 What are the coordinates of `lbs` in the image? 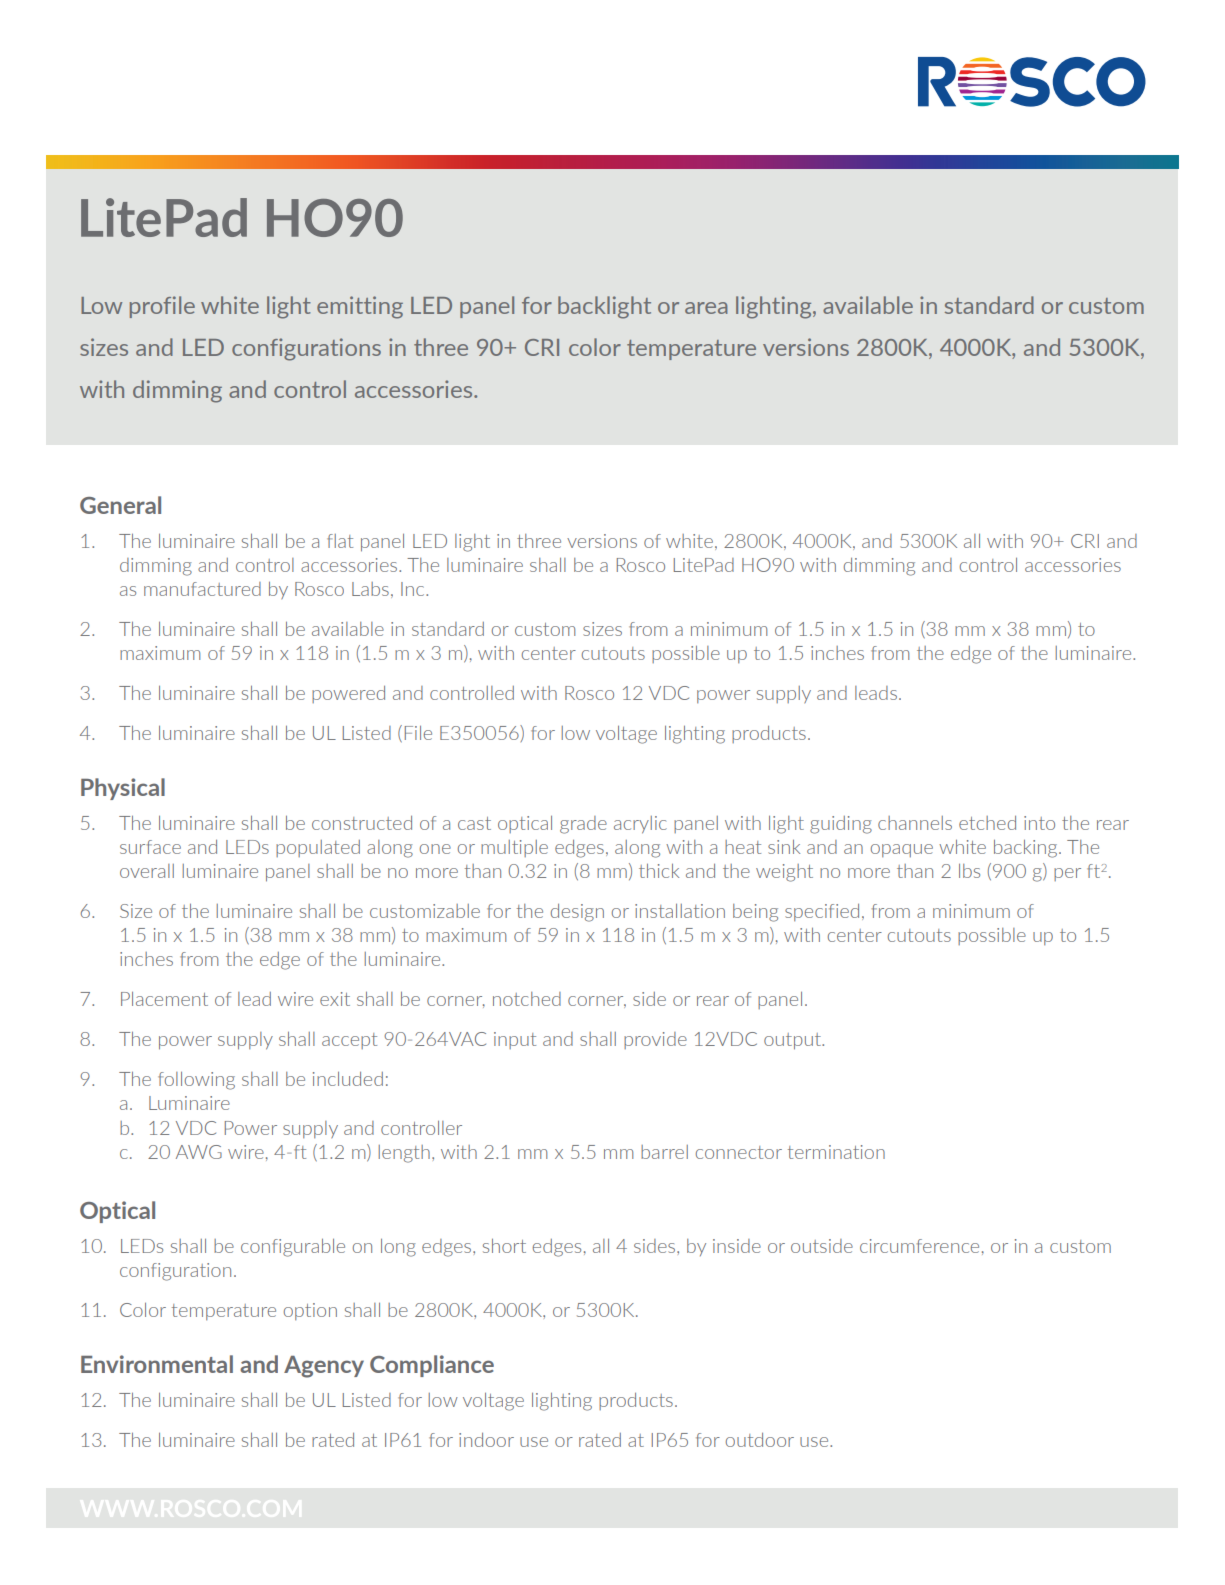 It's located at (969, 871).
